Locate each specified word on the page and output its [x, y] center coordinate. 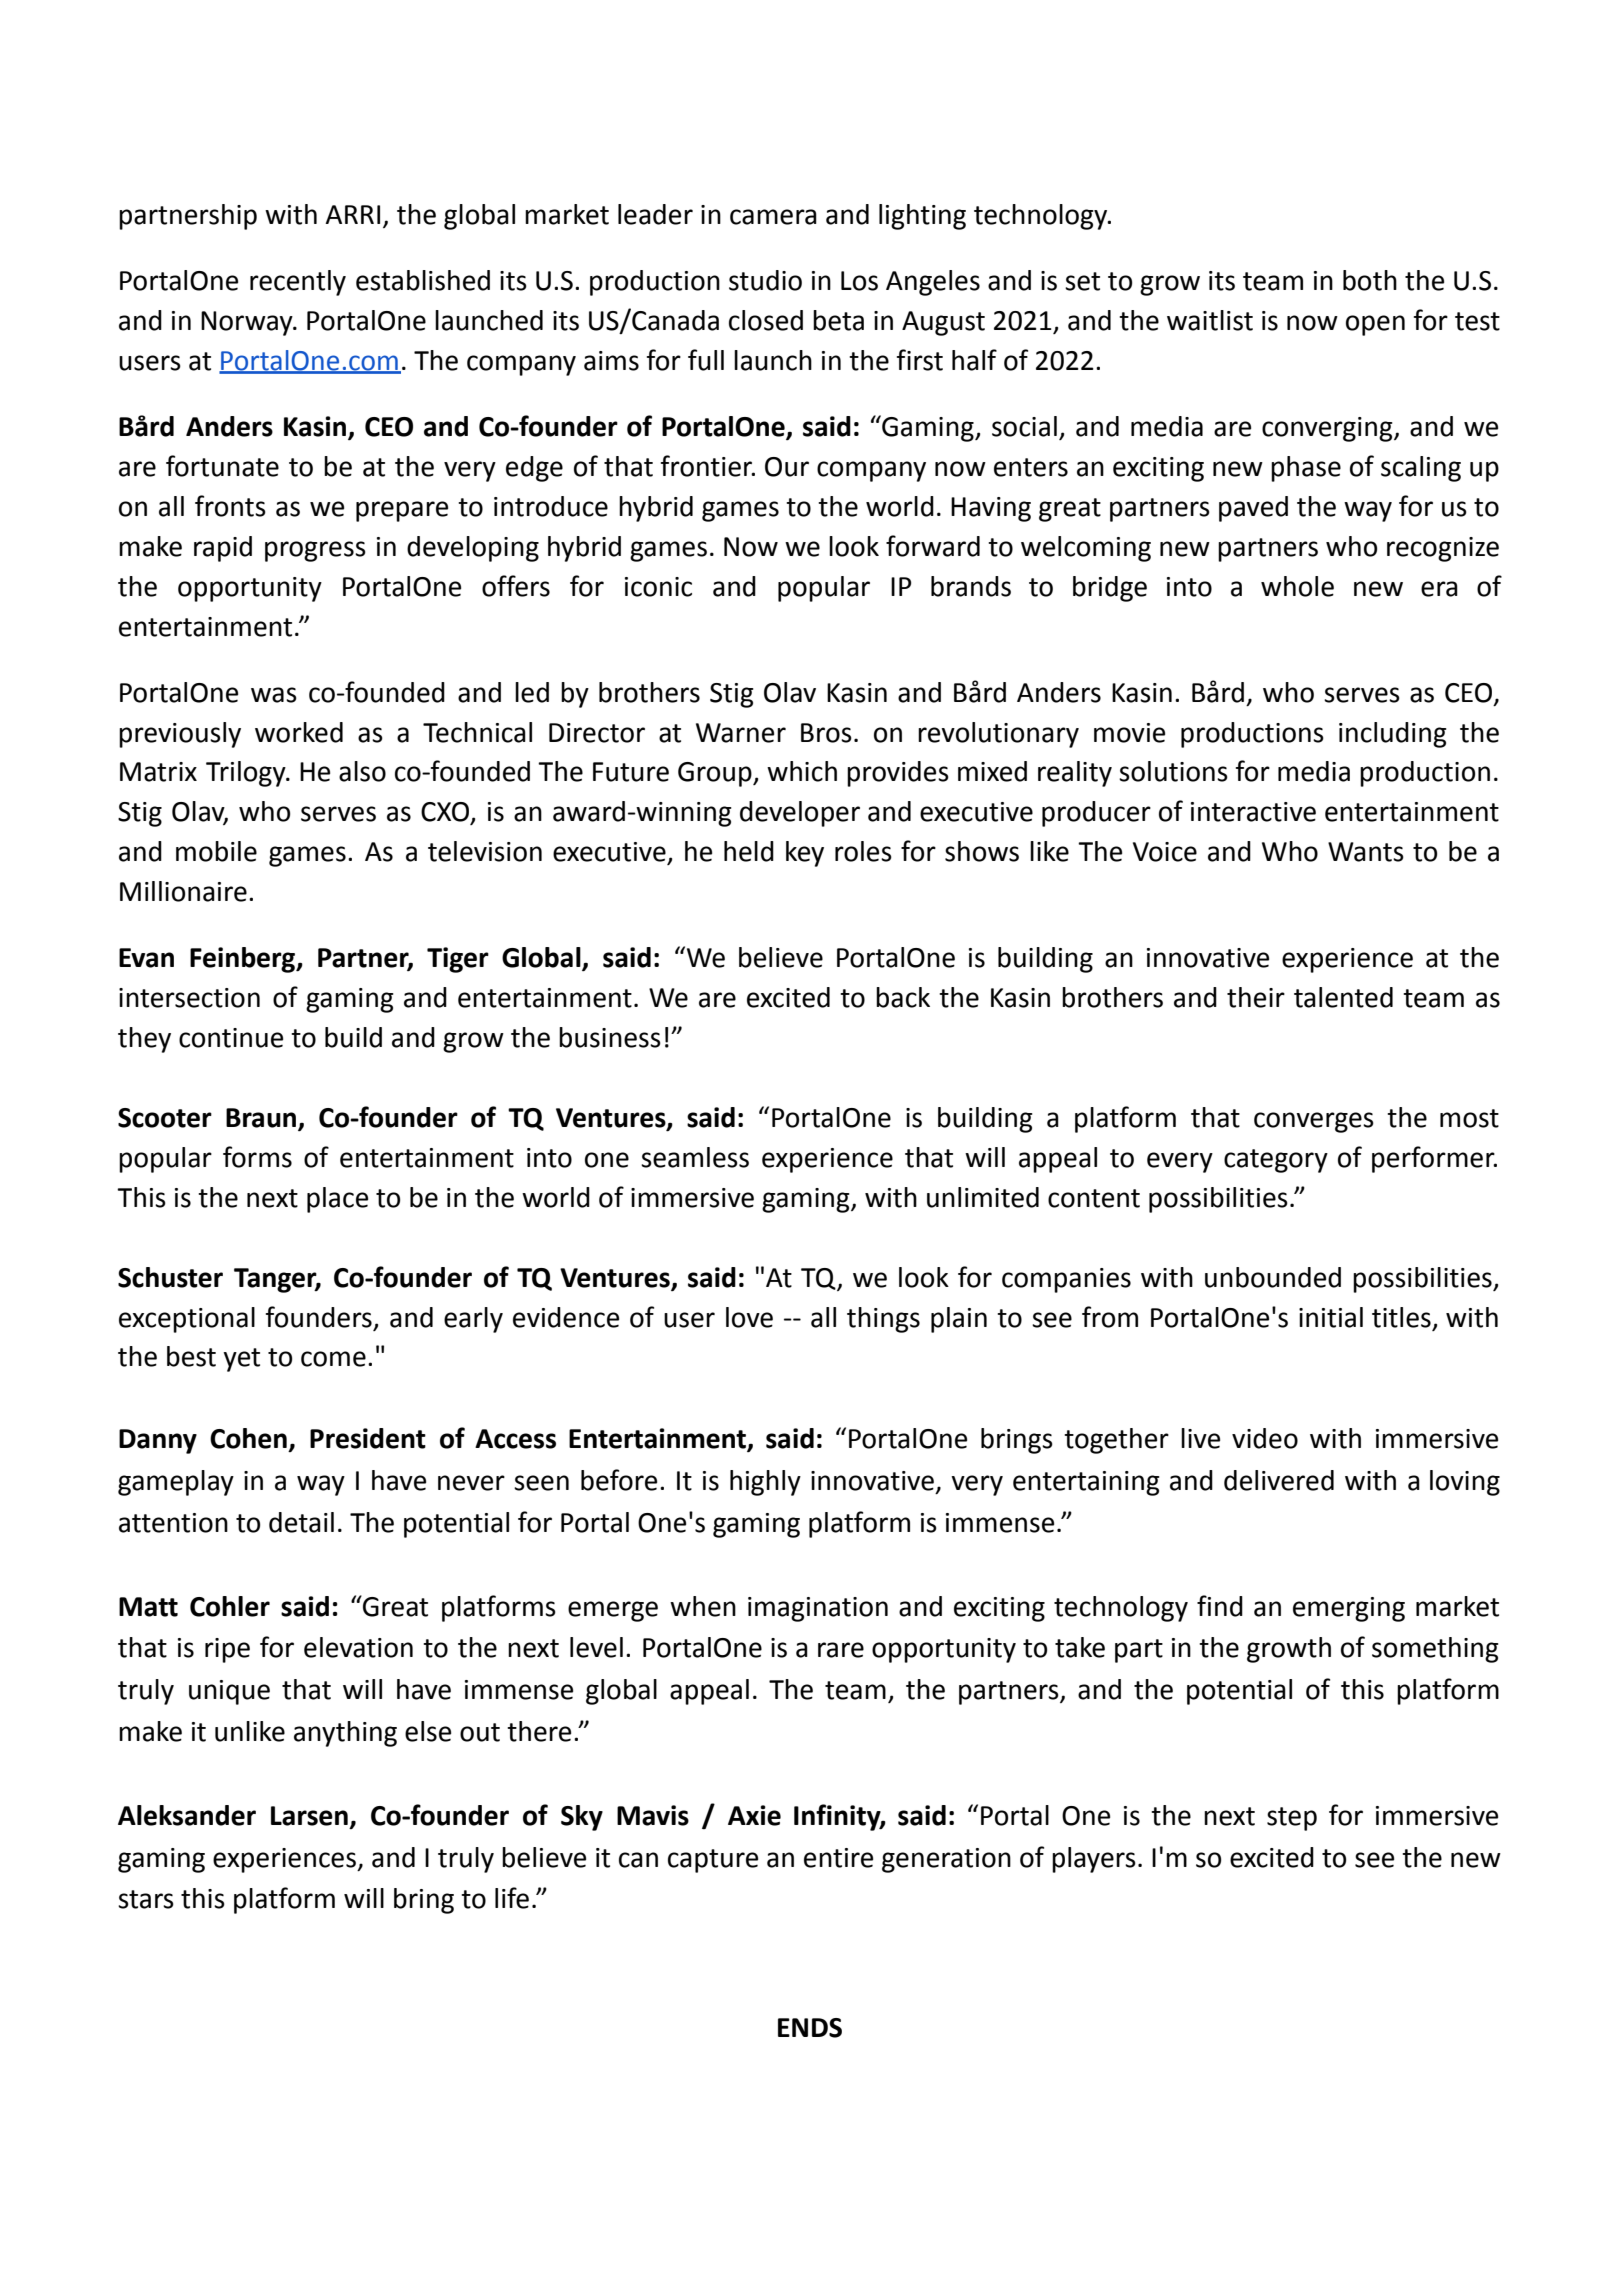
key [805, 854]
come [333, 1359]
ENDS [810, 2028]
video [1265, 1438]
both [1370, 280]
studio [765, 280]
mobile [216, 851]
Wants [1366, 852]
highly [765, 1483]
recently [298, 283]
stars [146, 1899]
